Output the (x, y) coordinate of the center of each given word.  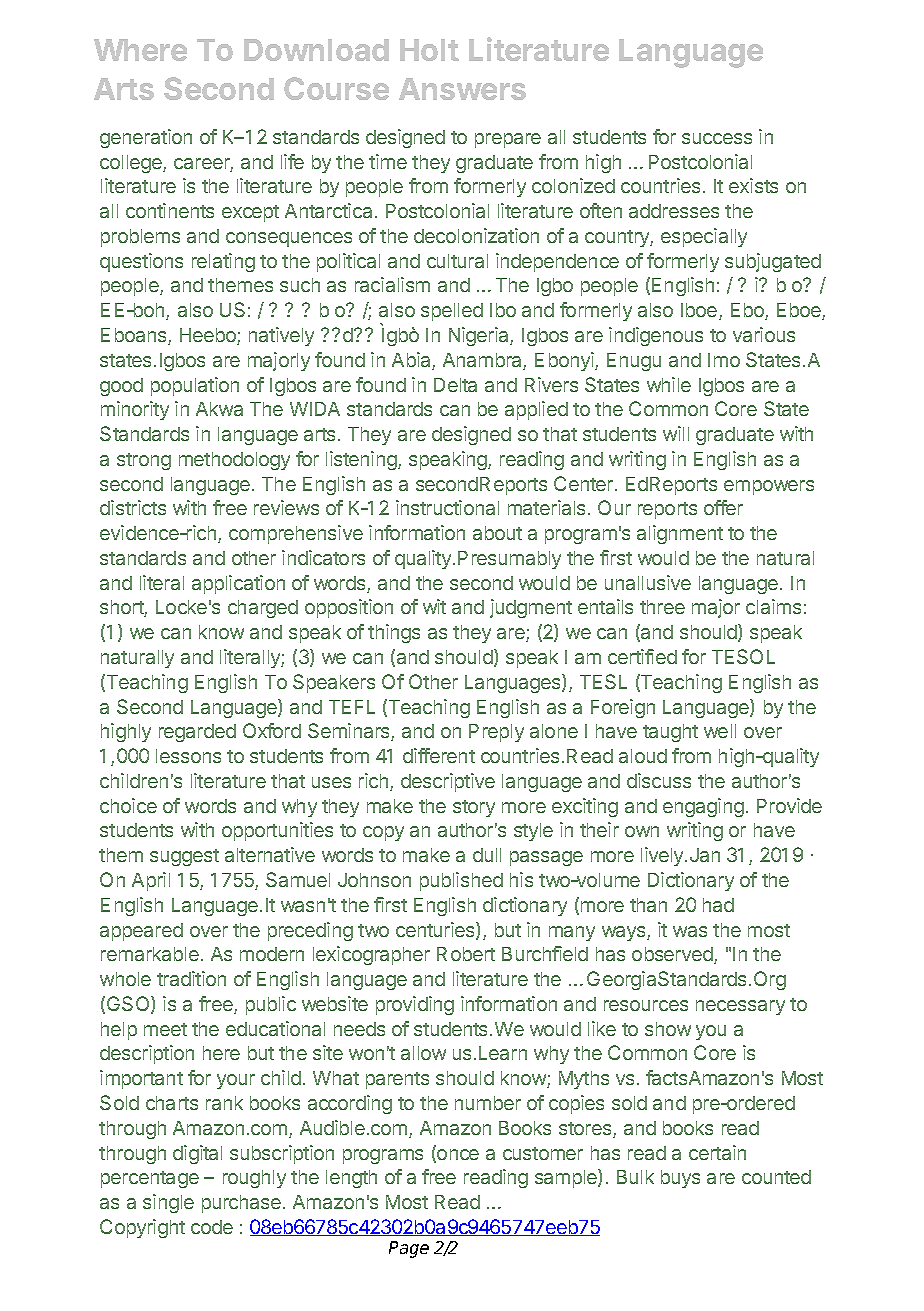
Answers (462, 89)
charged (263, 609)
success (717, 138)
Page (409, 1249)
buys (680, 1179)
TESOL (743, 656)
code (212, 1227)
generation (146, 138)
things (394, 633)
